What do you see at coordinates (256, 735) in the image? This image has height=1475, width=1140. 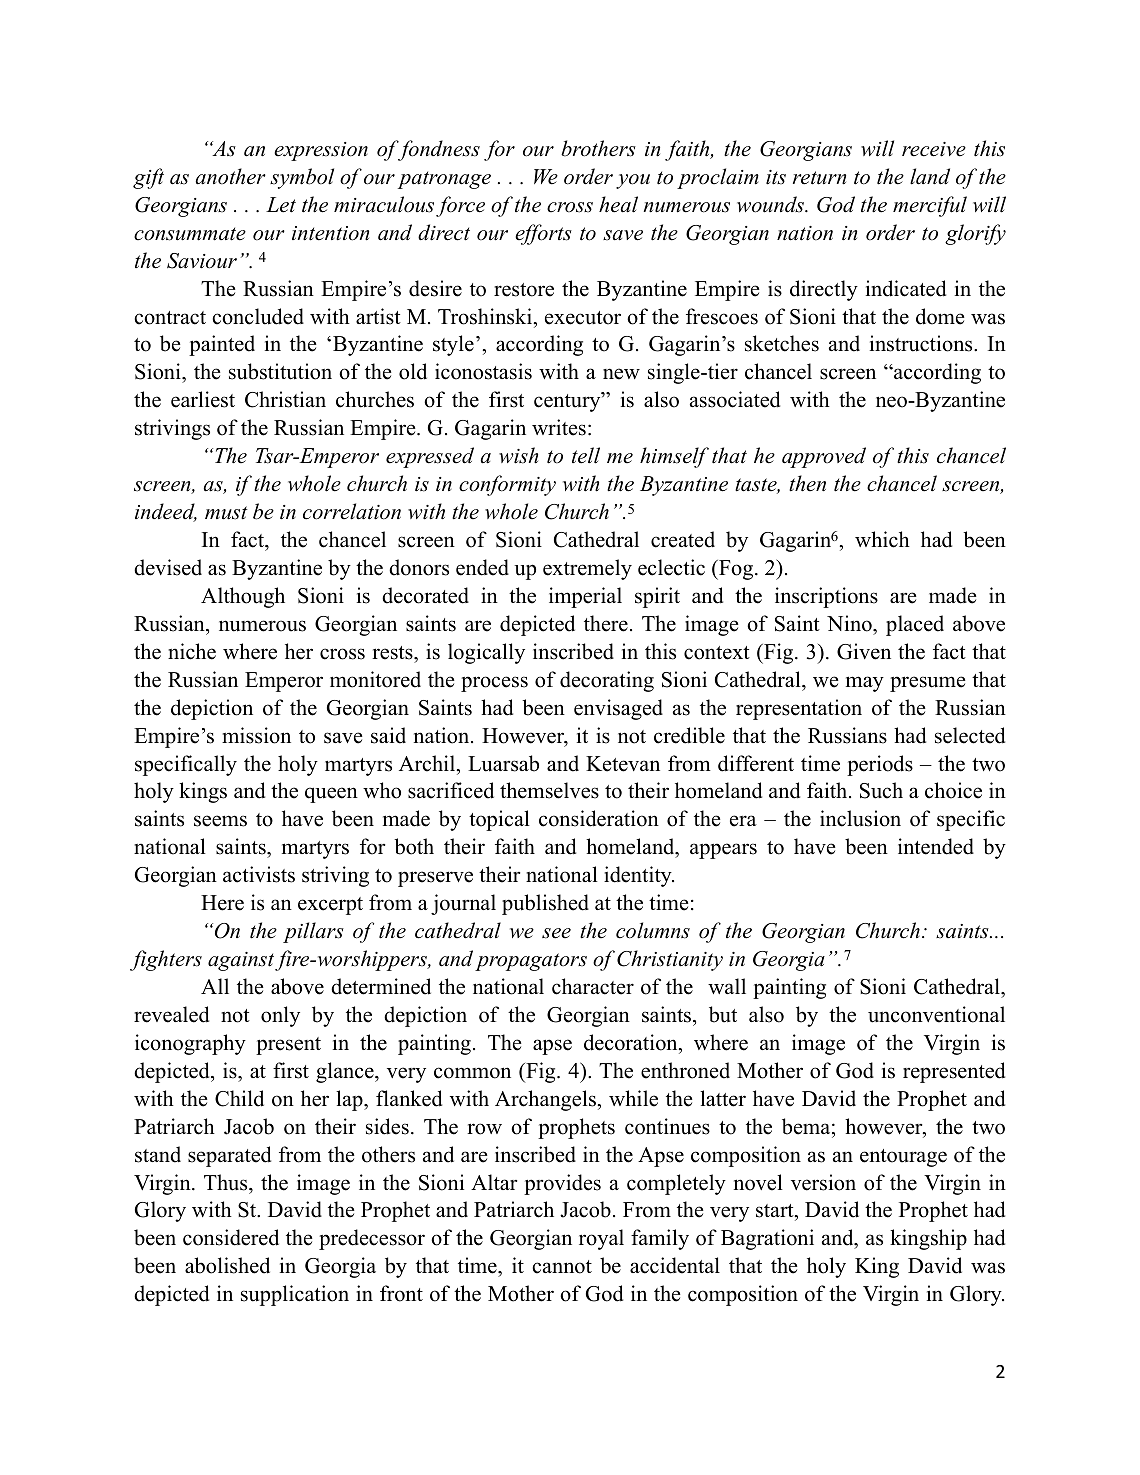 I see `mission` at bounding box center [256, 735].
